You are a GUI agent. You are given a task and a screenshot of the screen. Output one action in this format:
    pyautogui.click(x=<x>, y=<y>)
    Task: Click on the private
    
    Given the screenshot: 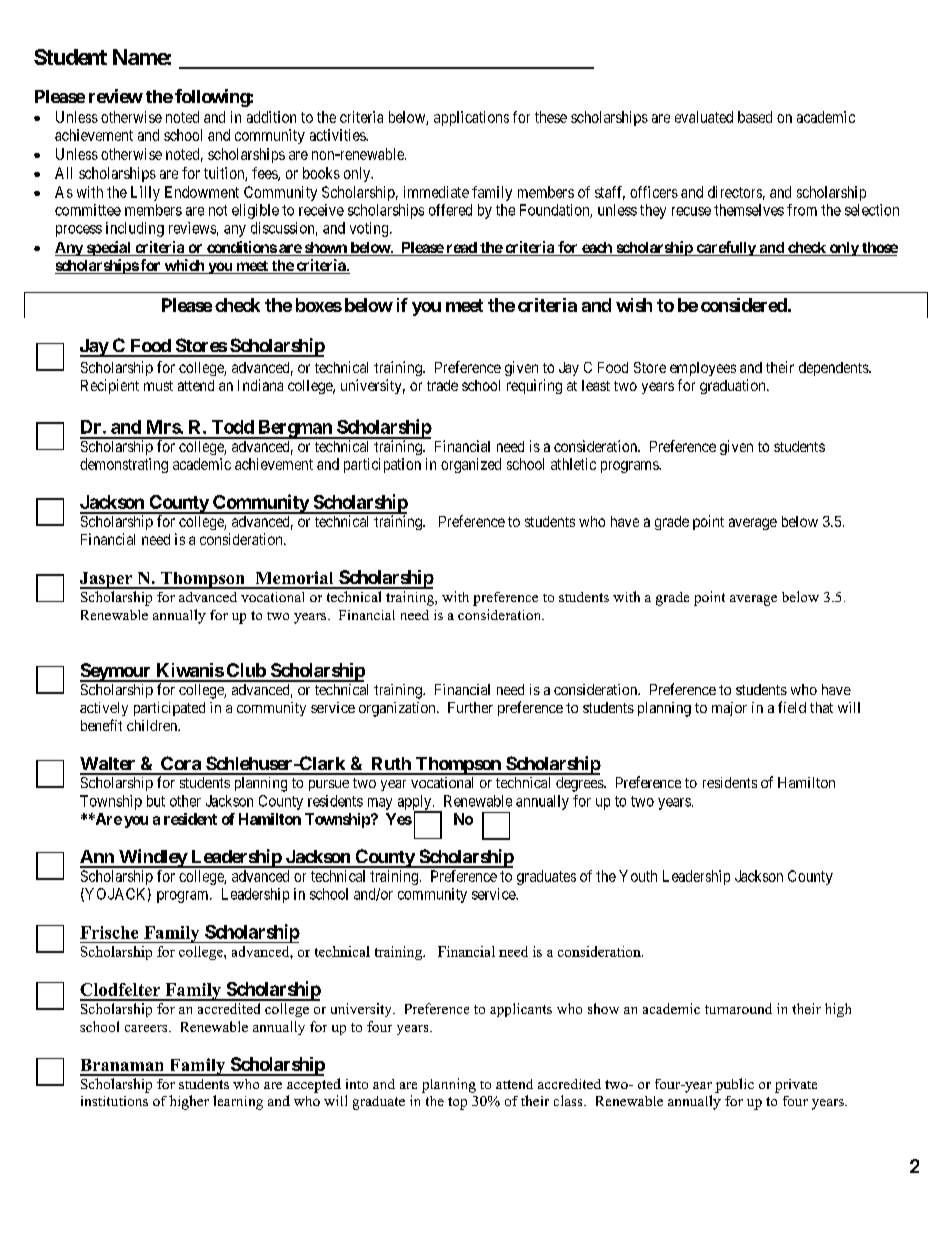 What is the action you would take?
    pyautogui.click(x=796, y=1086)
